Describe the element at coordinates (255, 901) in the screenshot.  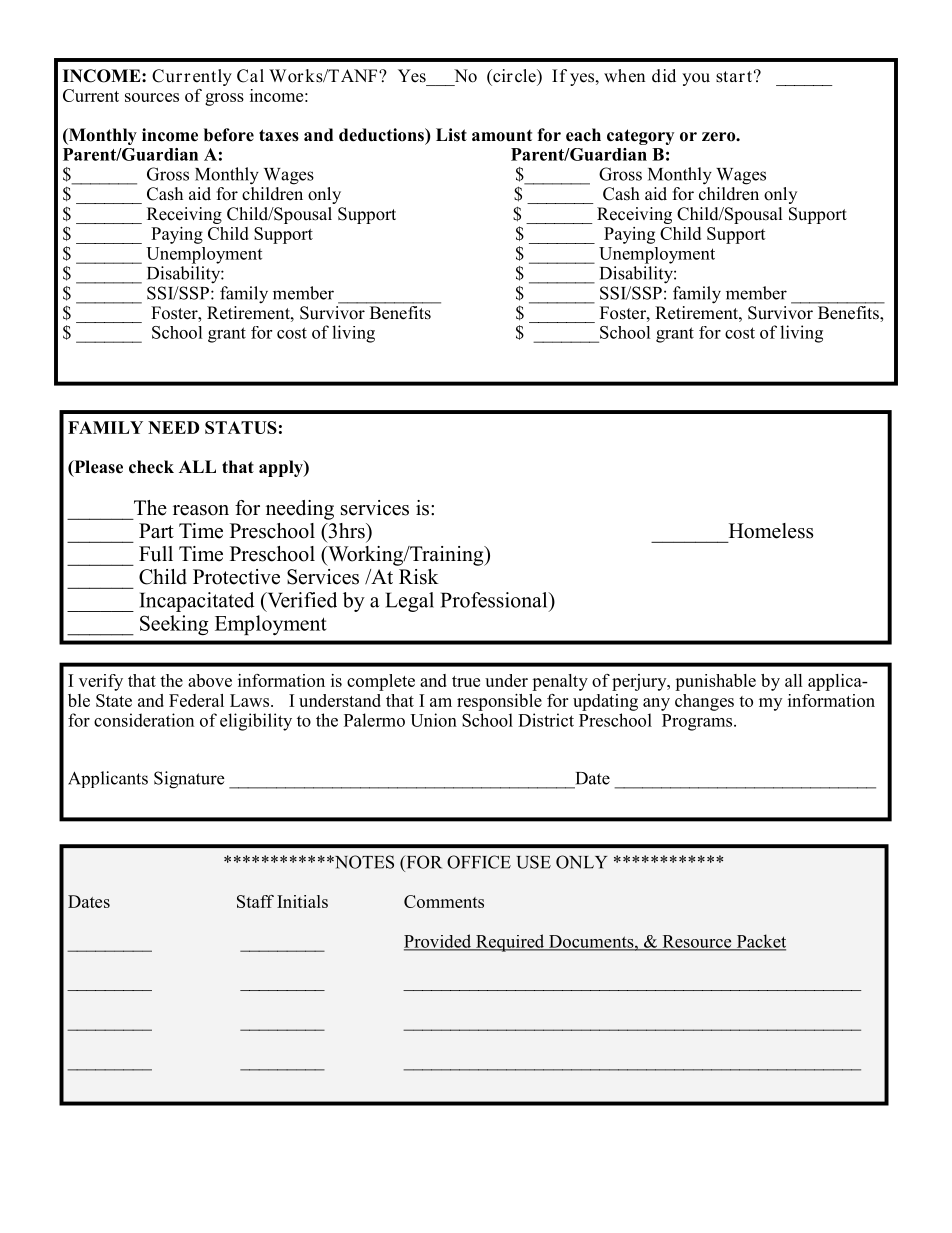
I see `Staff` at that location.
